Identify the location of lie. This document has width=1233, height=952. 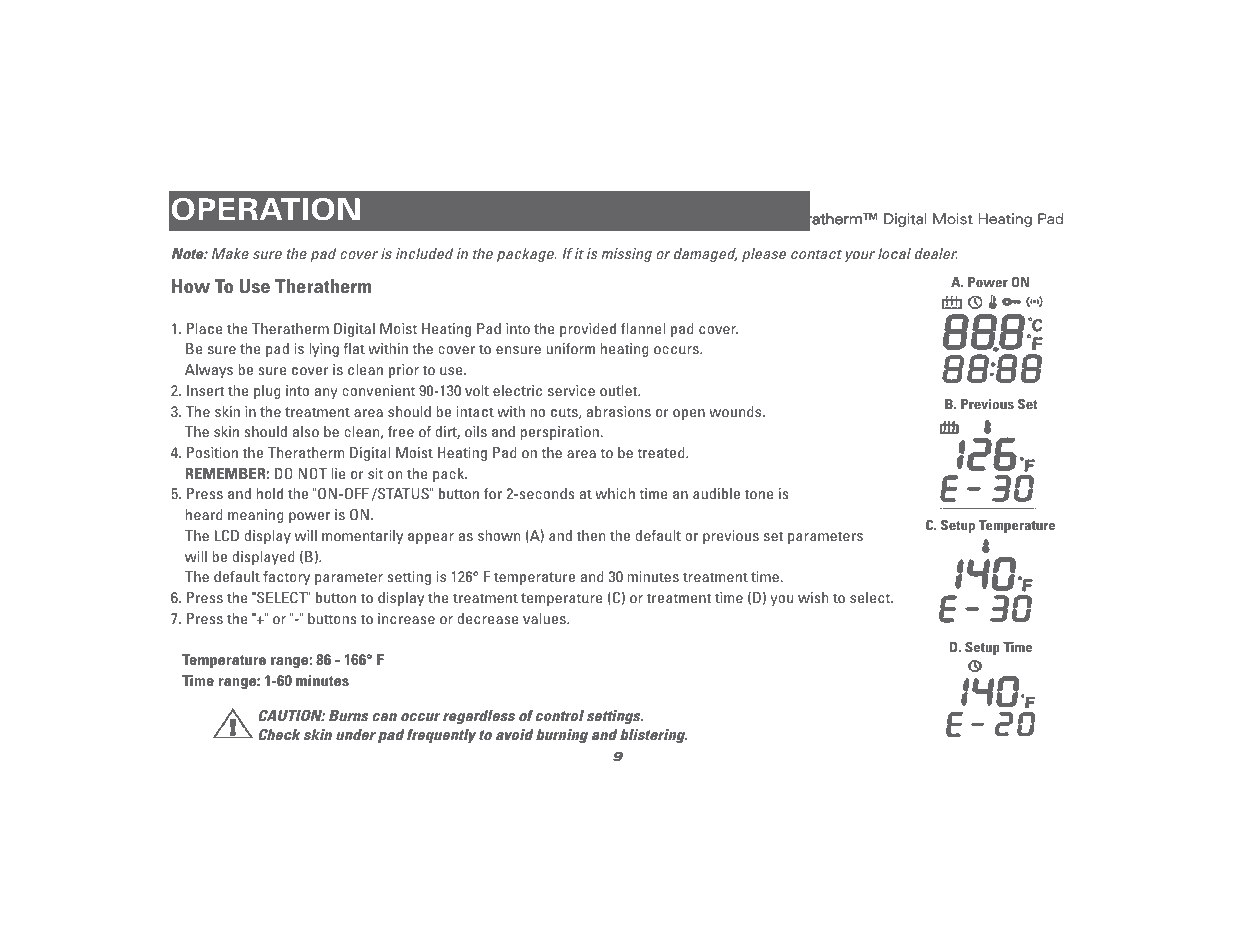
(338, 473).
